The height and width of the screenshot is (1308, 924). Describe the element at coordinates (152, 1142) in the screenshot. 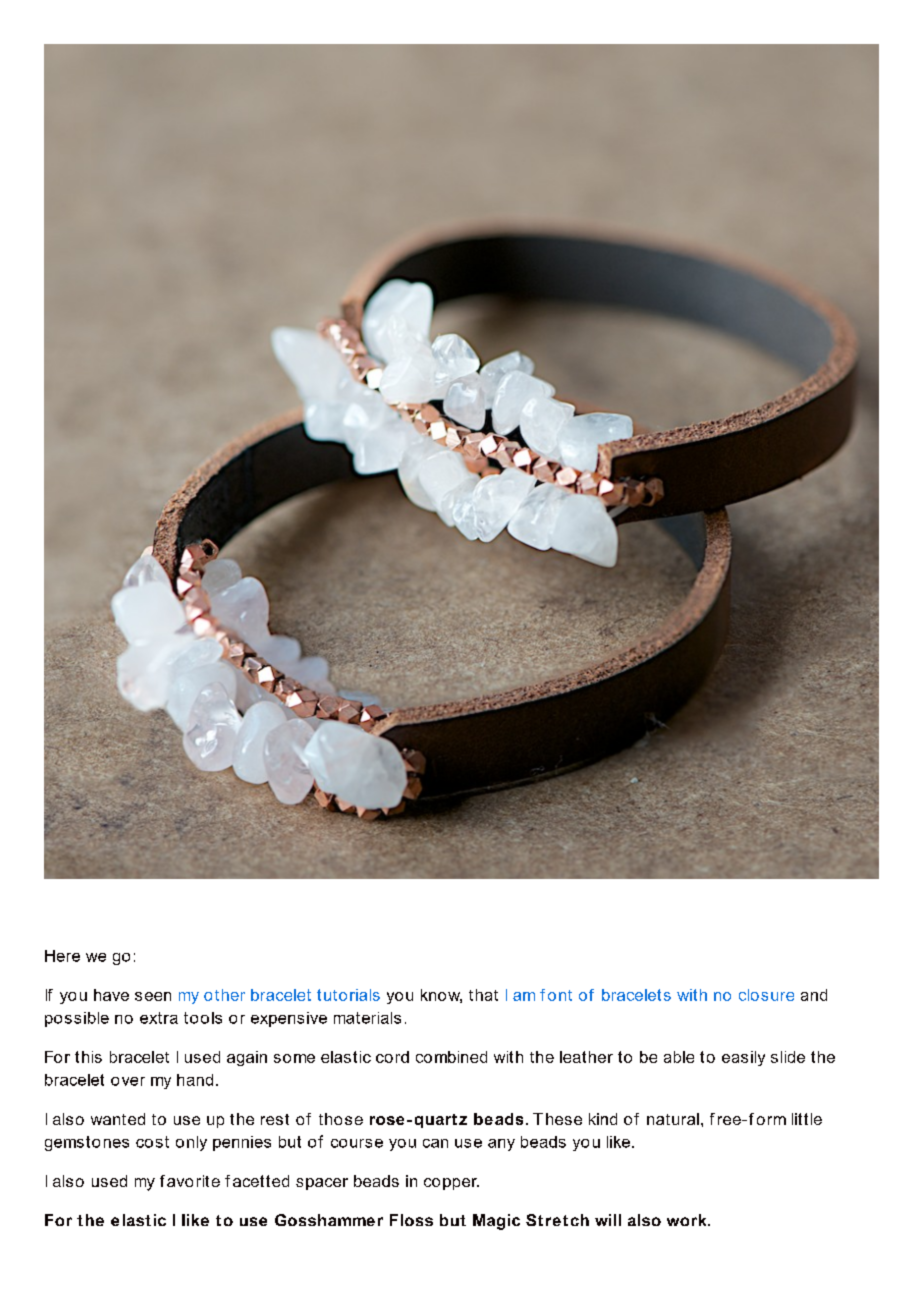

I see `cost` at that location.
